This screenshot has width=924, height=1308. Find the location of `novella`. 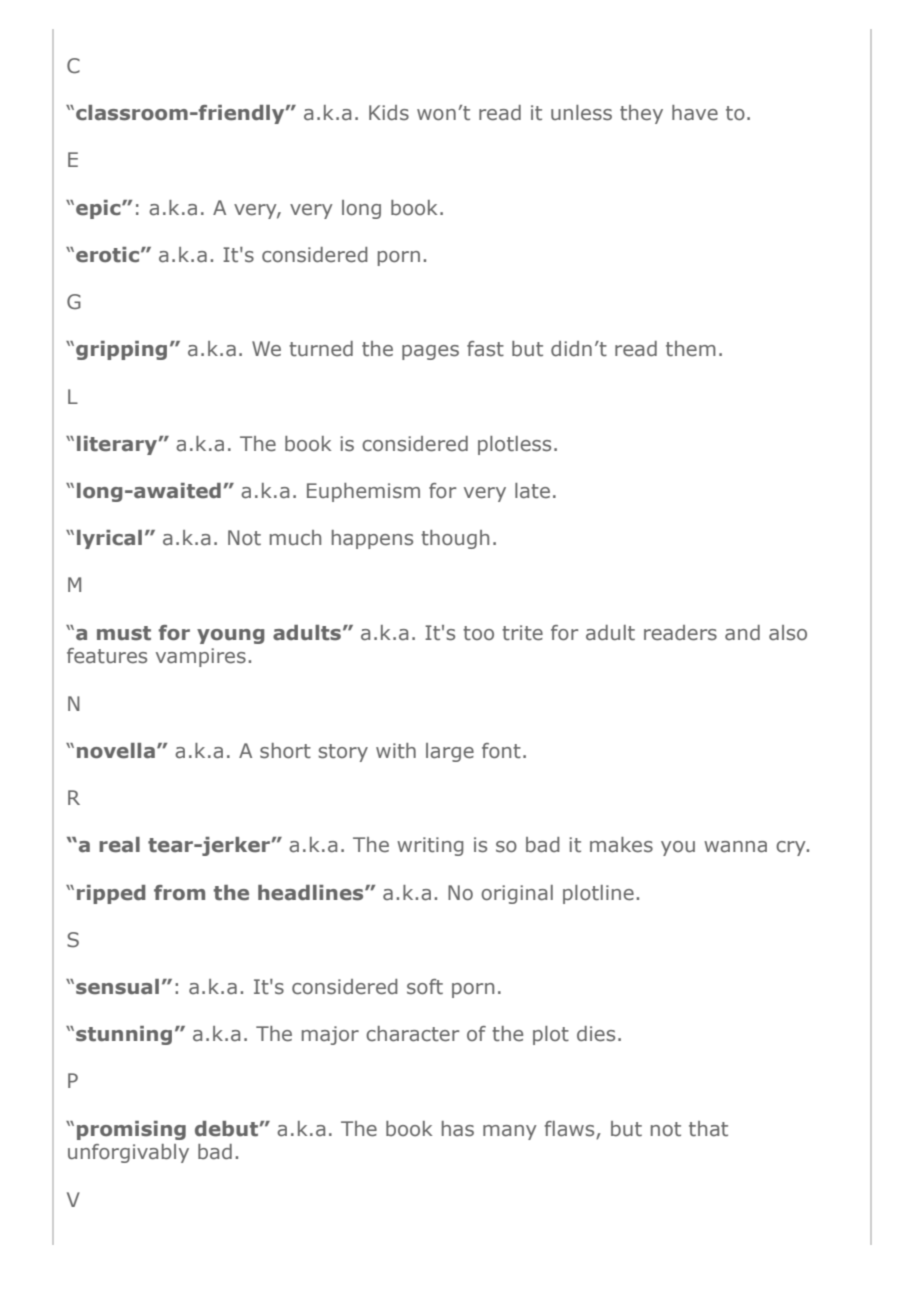

novella is located at coordinates (116, 751).
